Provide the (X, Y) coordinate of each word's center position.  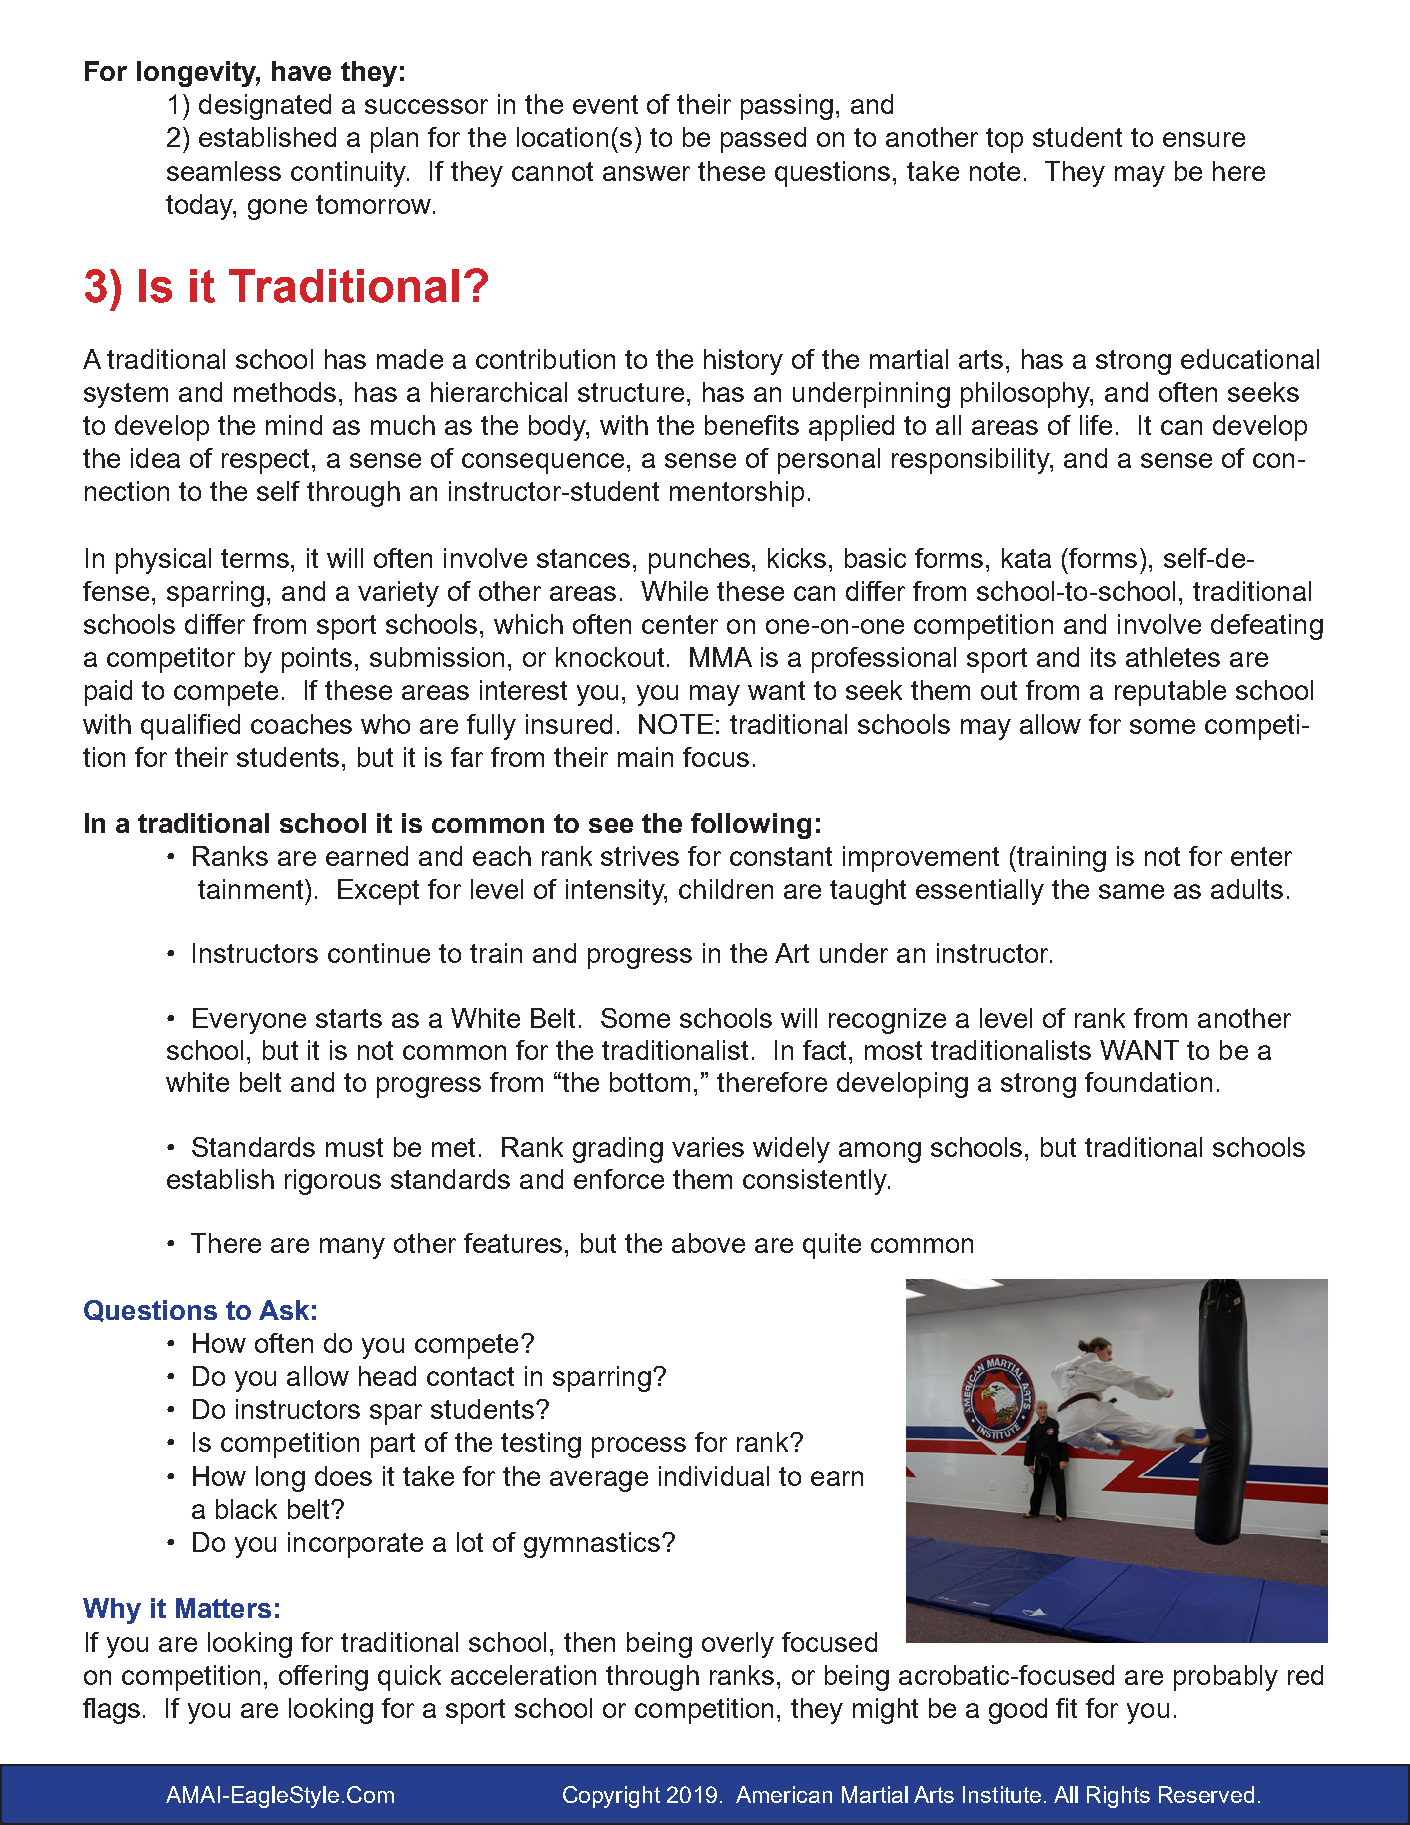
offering (323, 1678)
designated (265, 107)
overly (738, 1645)
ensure (1204, 139)
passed (763, 140)
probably (1226, 1678)
